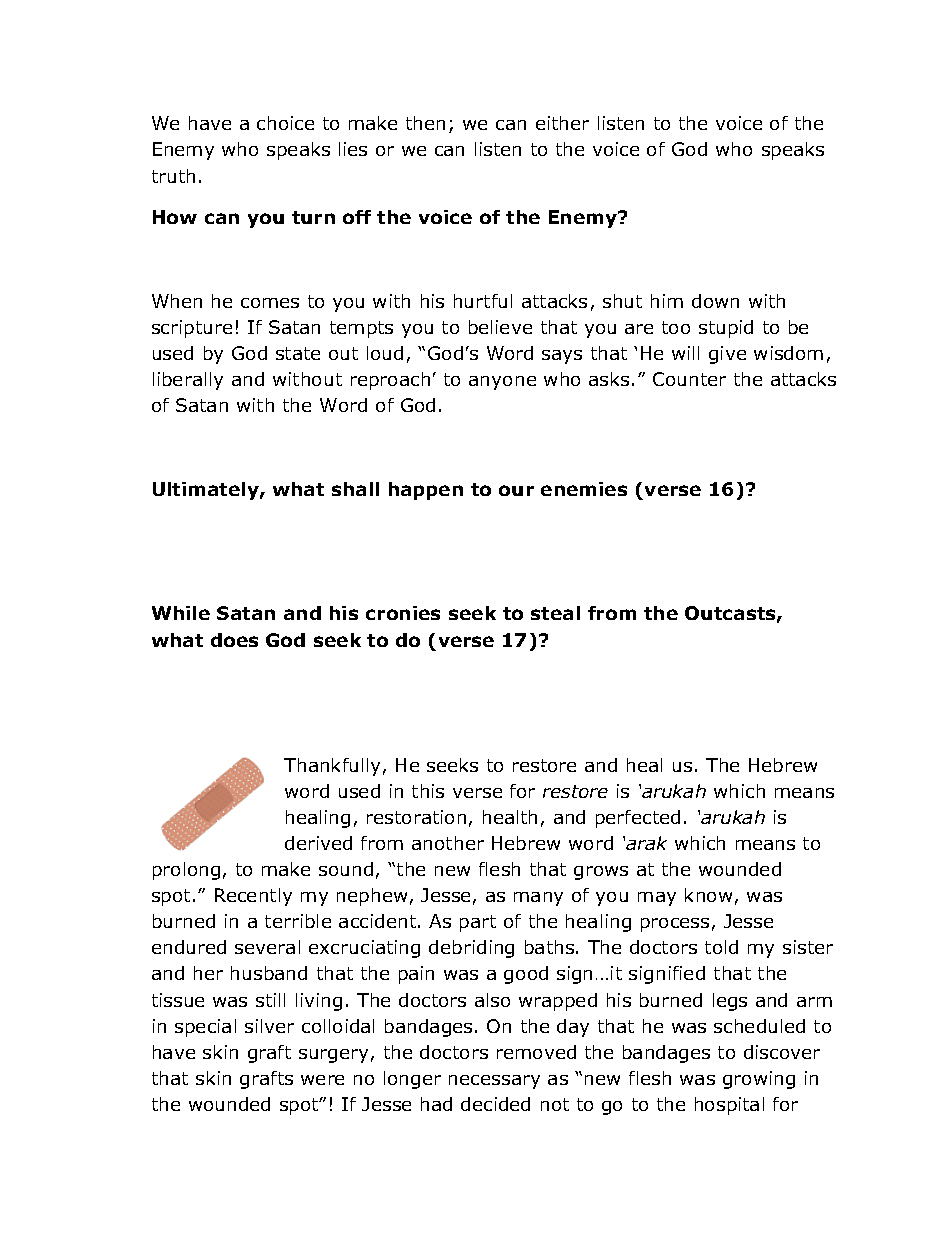 Image resolution: width=952 pixels, height=1233 pixels. I want to click on Counter, so click(689, 379).
